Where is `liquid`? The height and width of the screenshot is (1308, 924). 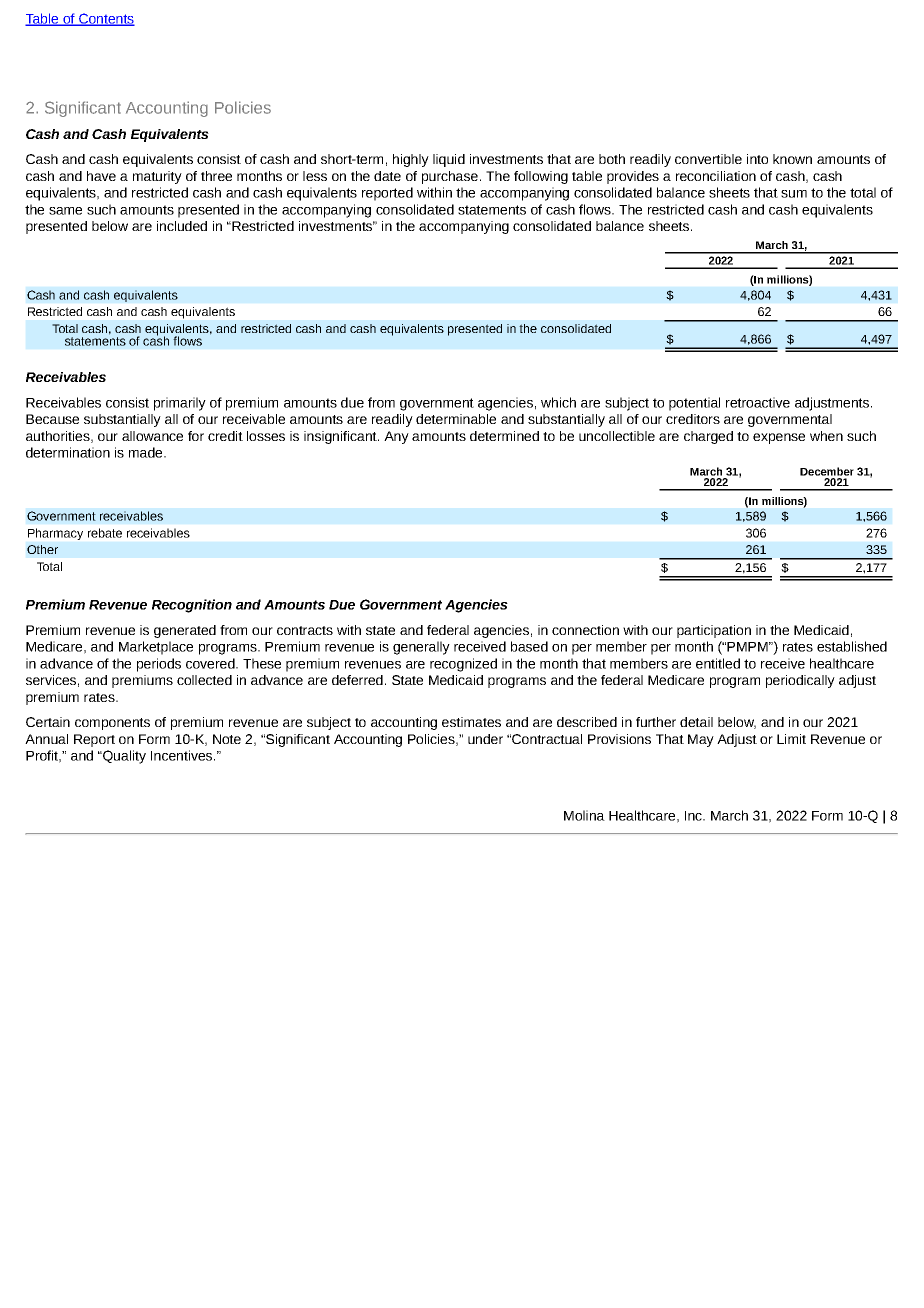
liquid is located at coordinates (449, 160).
